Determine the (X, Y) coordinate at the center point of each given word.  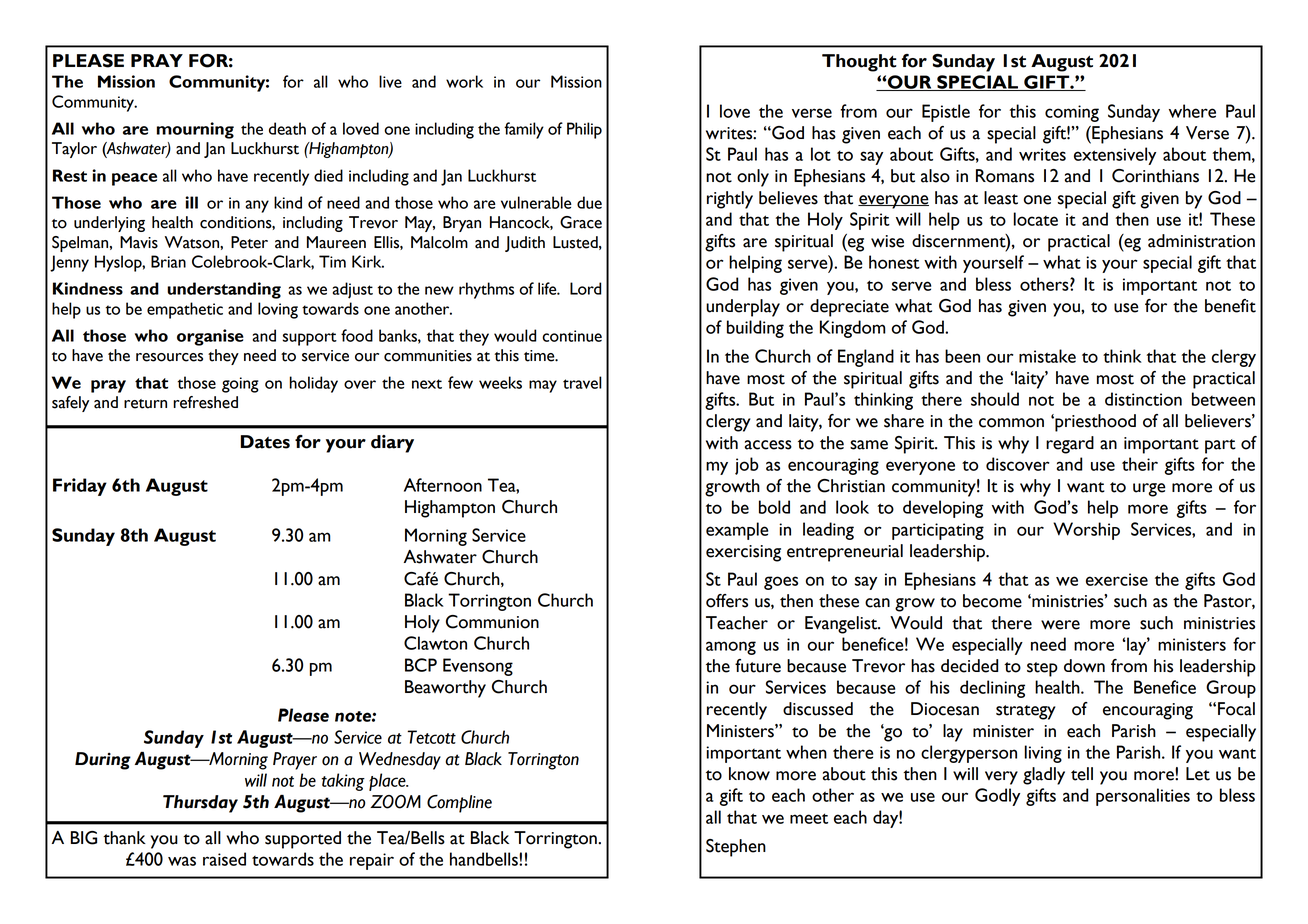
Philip (584, 130)
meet (809, 818)
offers (727, 601)
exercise (1117, 579)
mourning (195, 130)
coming (1072, 113)
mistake (1047, 356)
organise (210, 337)
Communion (492, 622)
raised (224, 859)
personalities (1143, 797)
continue (572, 336)
